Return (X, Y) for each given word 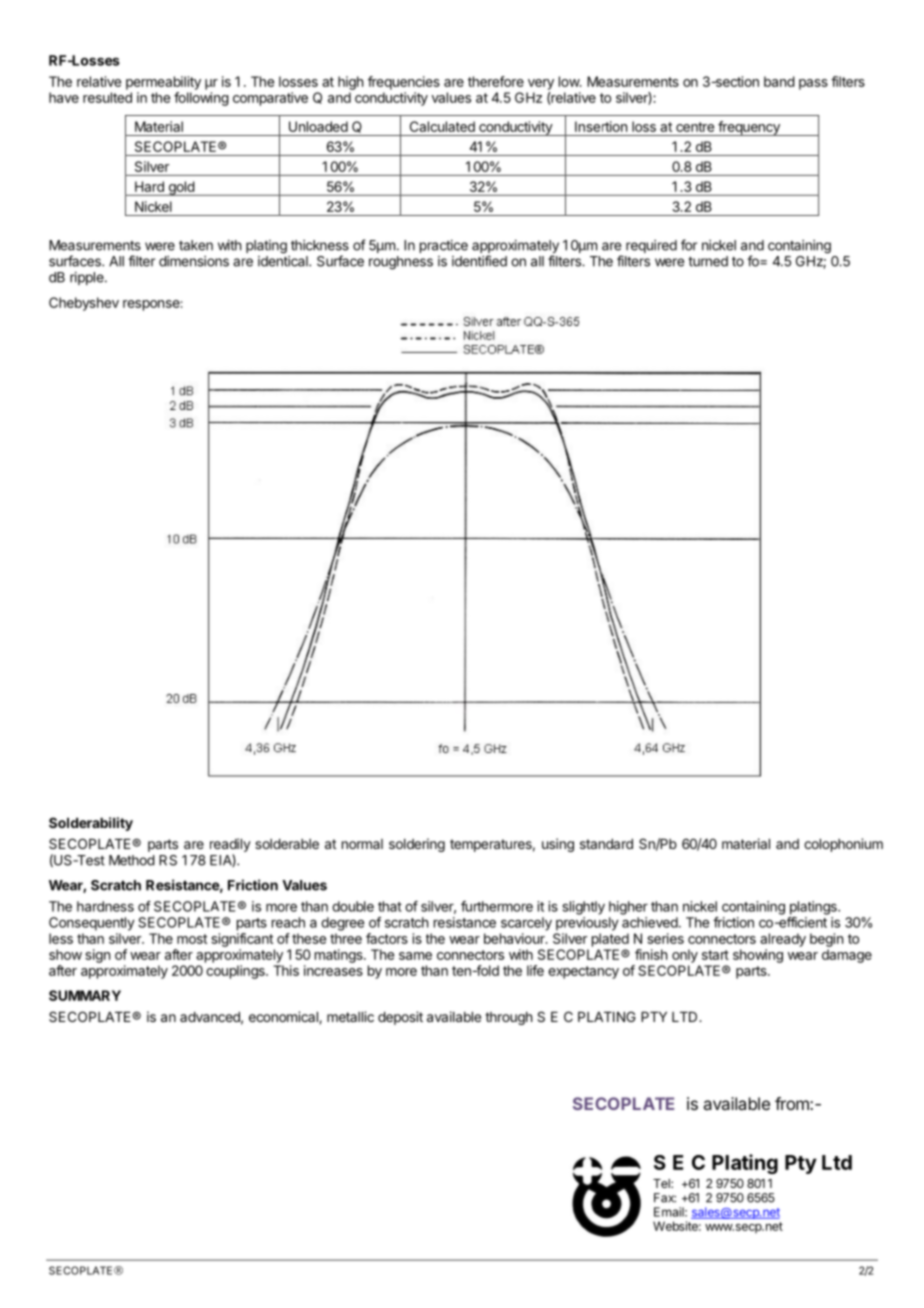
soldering (417, 845)
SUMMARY (85, 995)
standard (606, 844)
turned (708, 261)
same (415, 956)
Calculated (442, 126)
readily (230, 846)
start (715, 955)
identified (479, 261)
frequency (749, 128)
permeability (163, 83)
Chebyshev (84, 304)
